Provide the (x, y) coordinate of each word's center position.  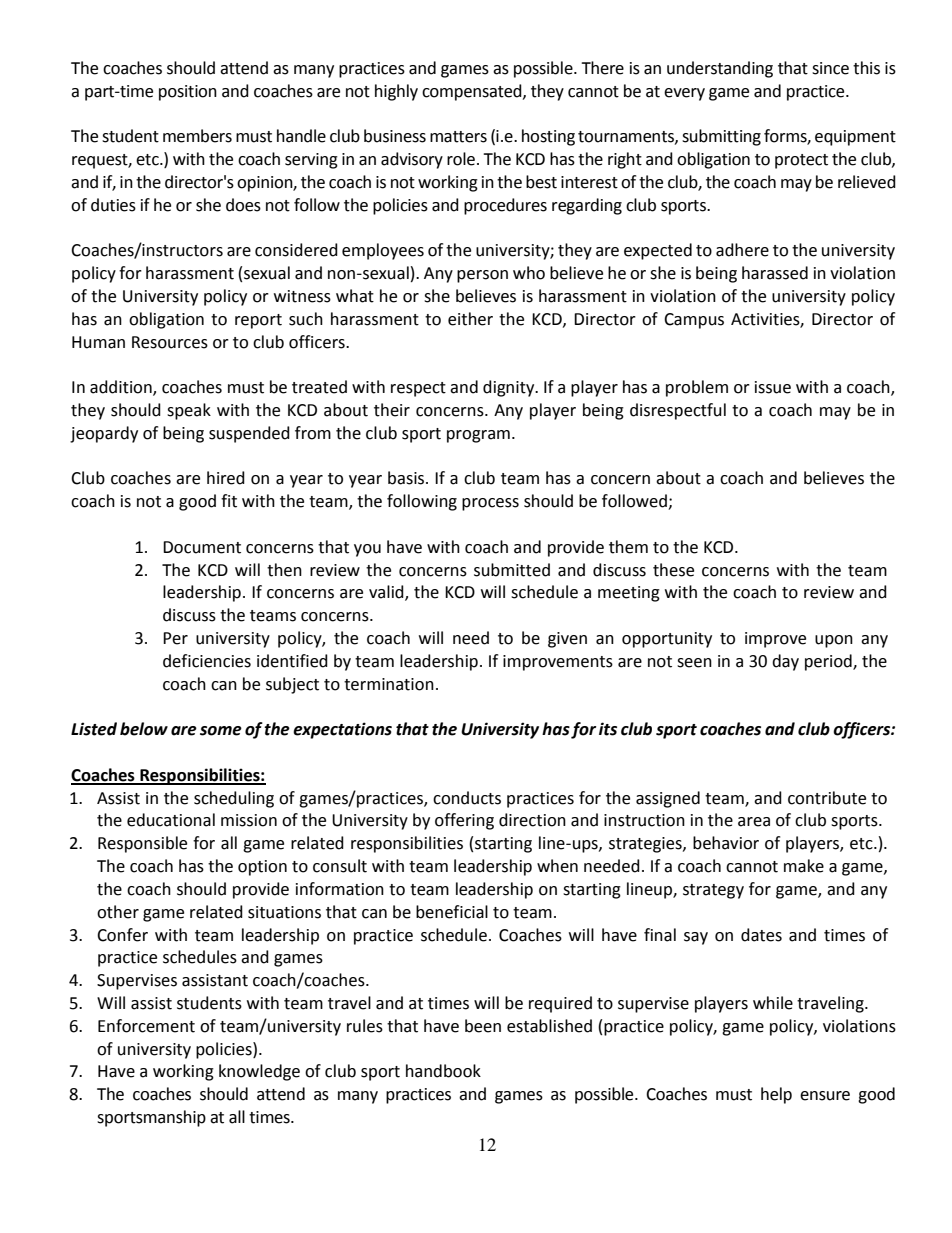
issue (773, 387)
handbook (443, 1071)
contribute (827, 798)
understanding (720, 69)
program (478, 436)
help (776, 1095)
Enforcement (146, 1026)
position (188, 93)
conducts (467, 798)
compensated (473, 92)
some (221, 731)
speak (189, 411)
